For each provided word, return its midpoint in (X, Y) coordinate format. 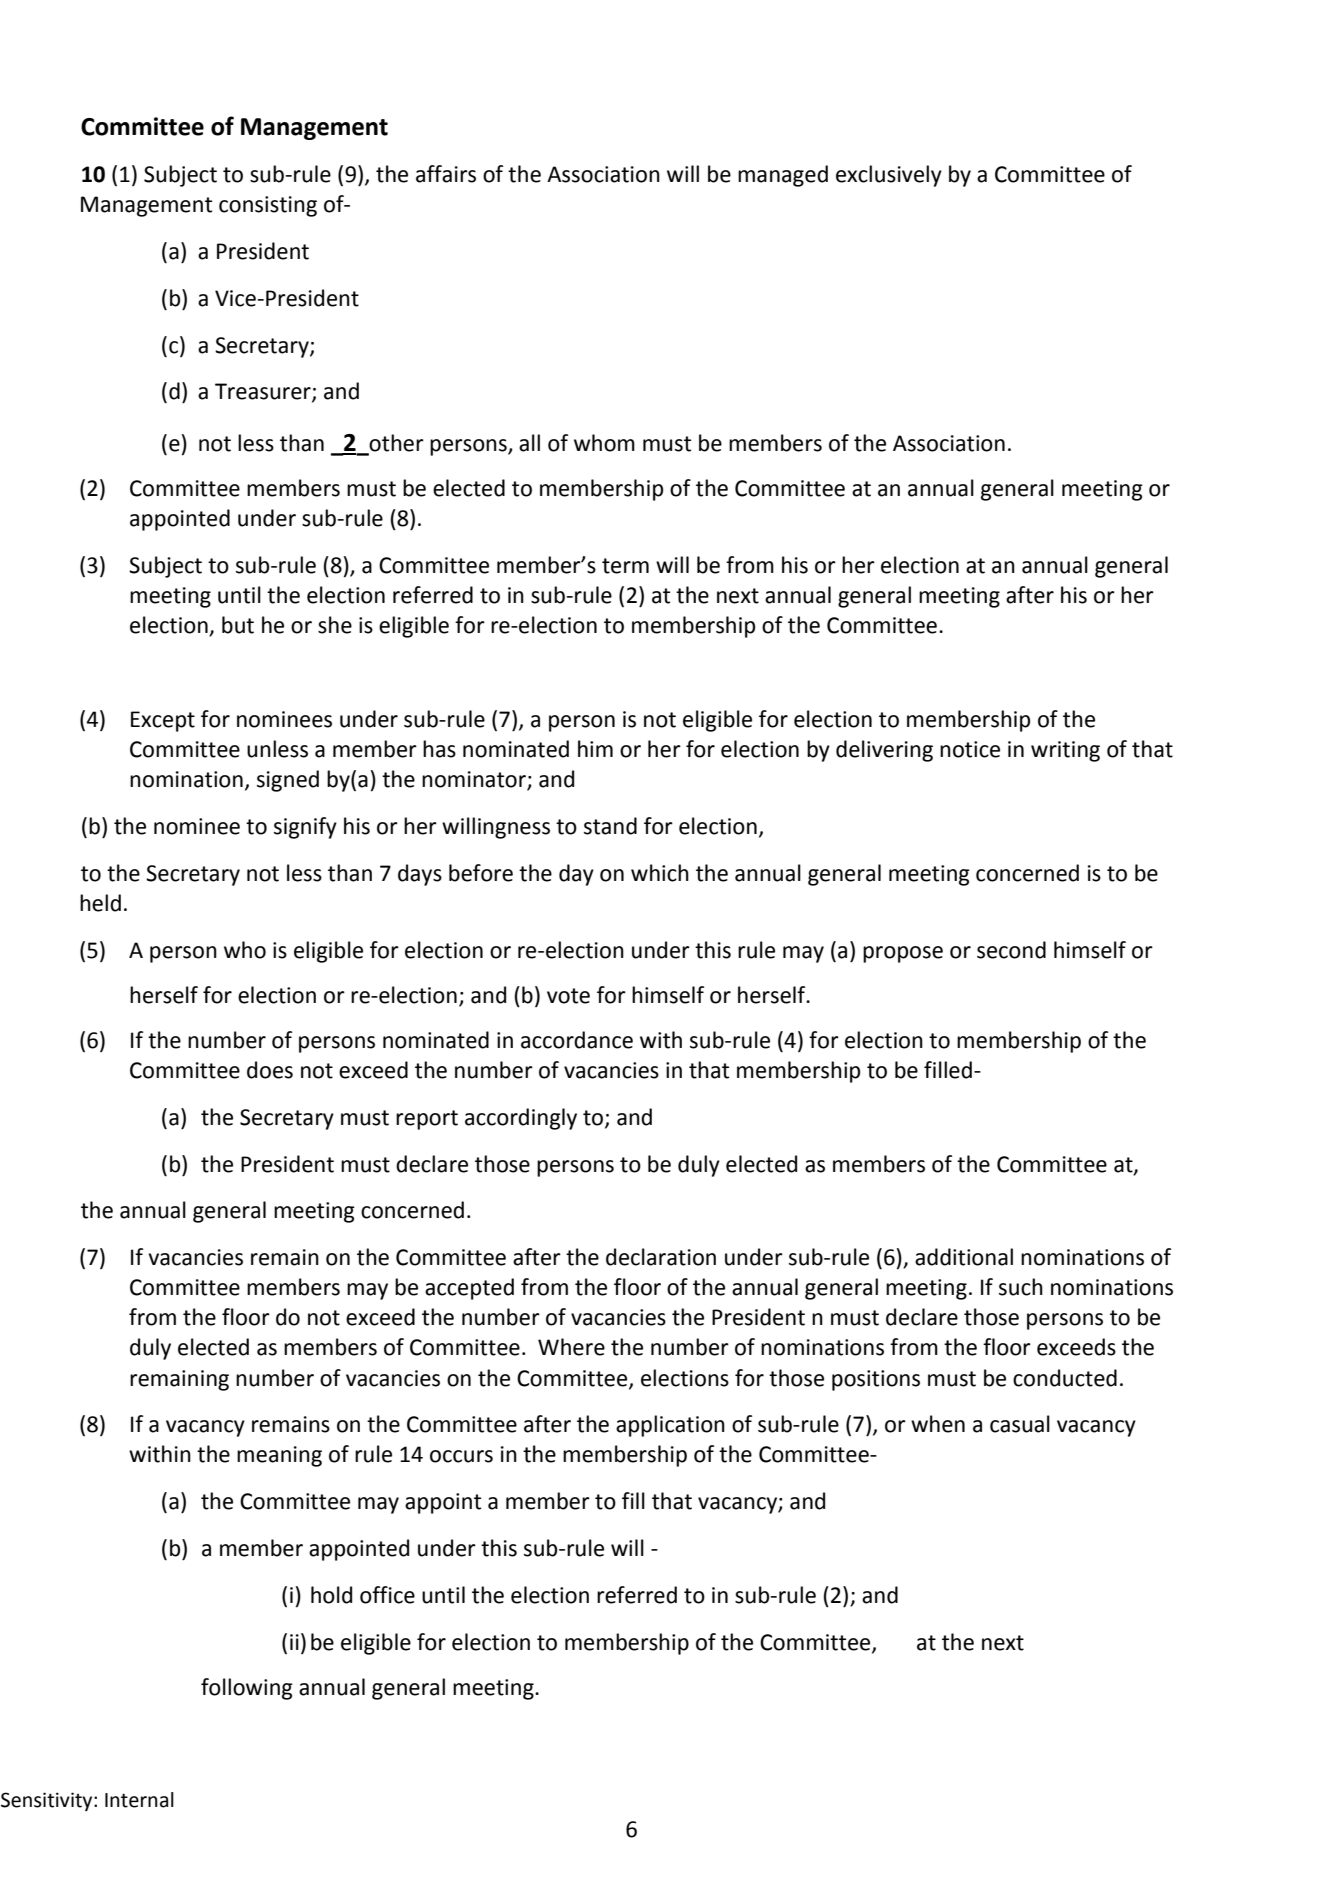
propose (903, 954)
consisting (268, 206)
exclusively (889, 176)
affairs (446, 174)
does (270, 1070)
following (247, 1689)
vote (568, 996)
